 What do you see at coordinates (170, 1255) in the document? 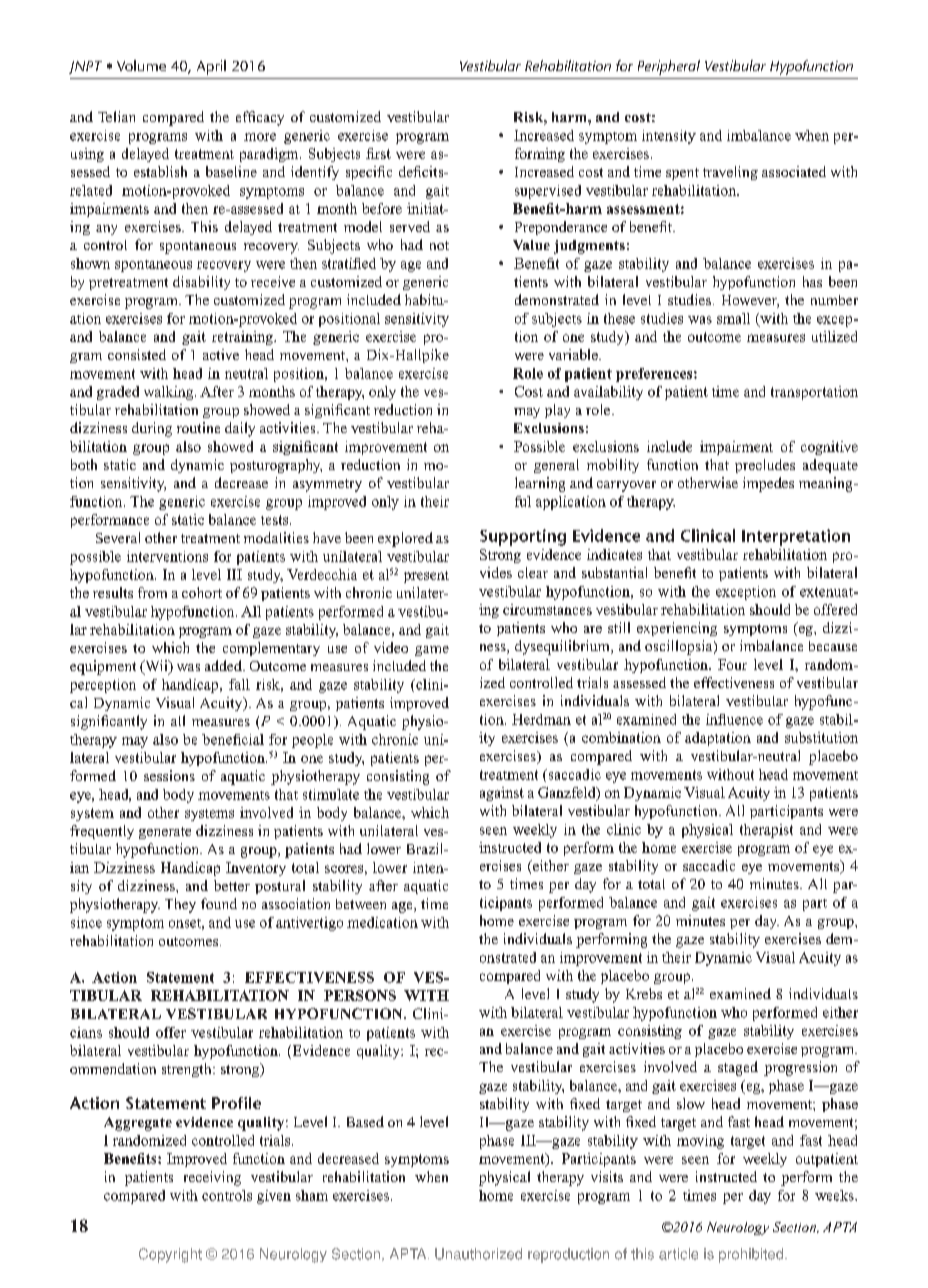
I see `Copyright` at bounding box center [170, 1255].
